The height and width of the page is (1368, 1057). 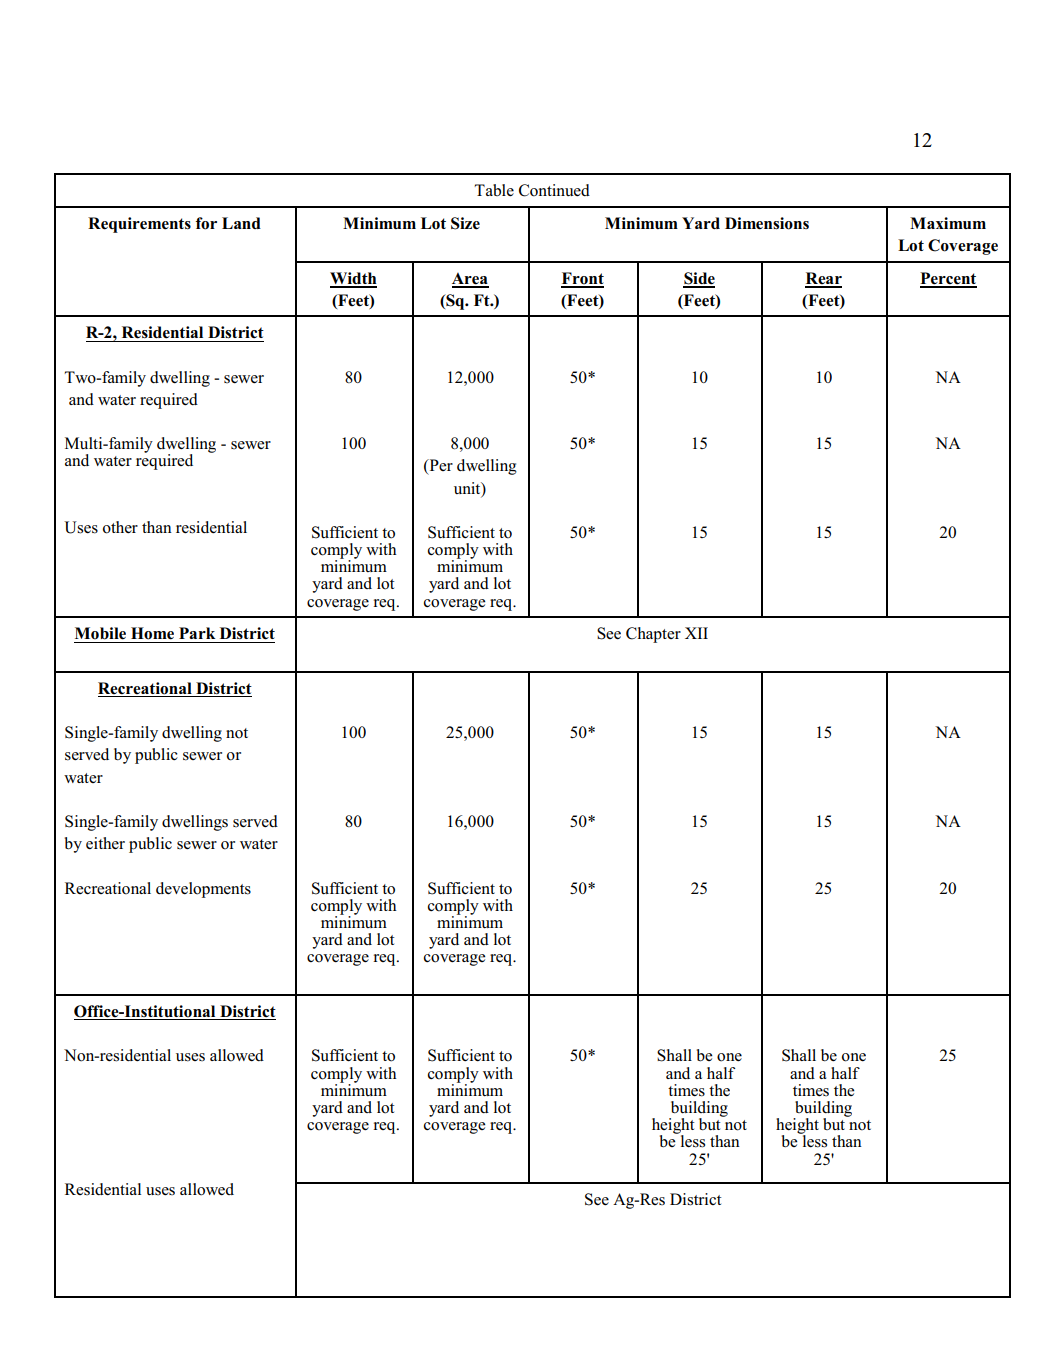 I want to click on XII, so click(x=696, y=633).
